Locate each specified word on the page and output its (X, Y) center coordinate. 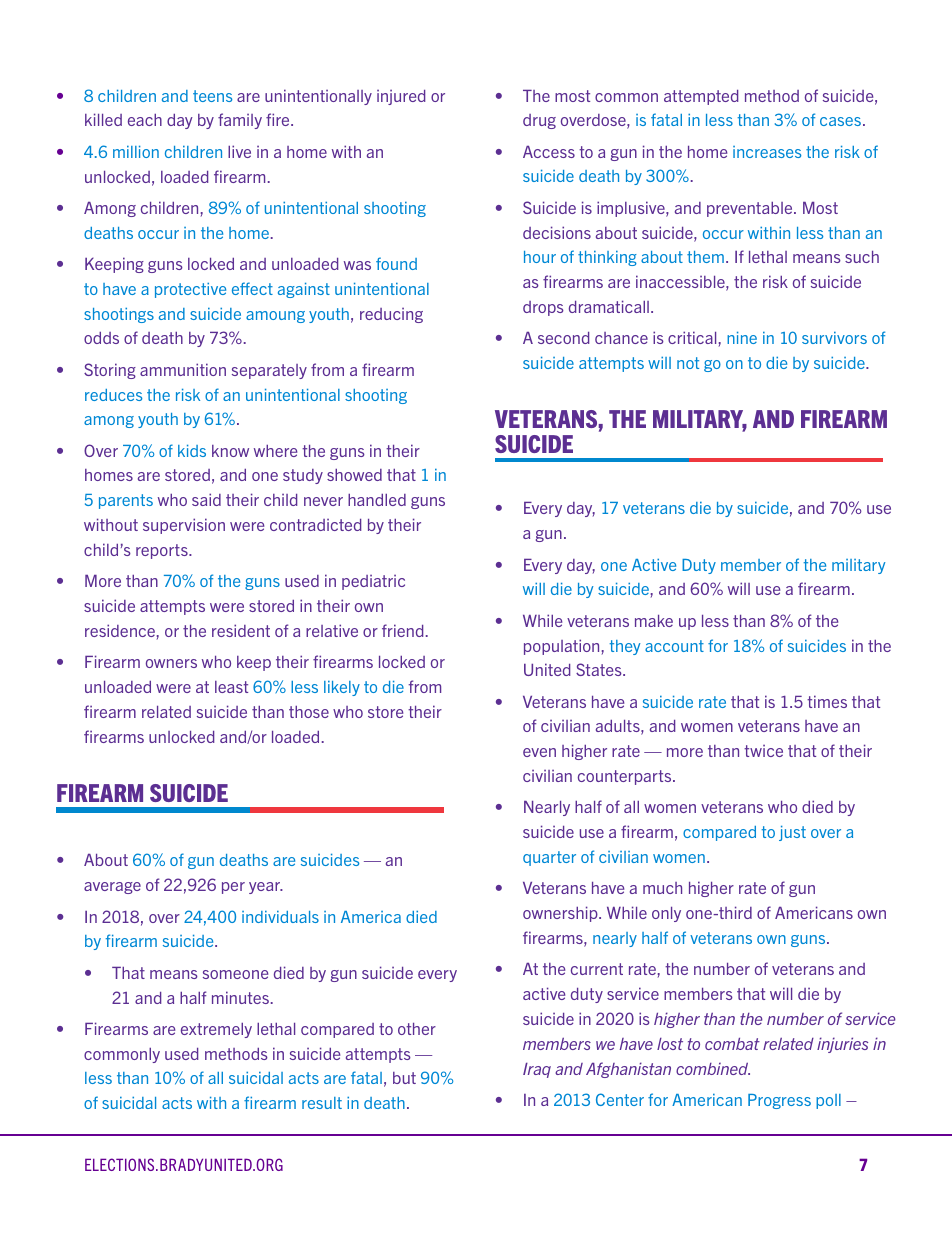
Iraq (537, 1070)
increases (767, 152)
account (674, 646)
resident (241, 630)
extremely (216, 1030)
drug (539, 121)
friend (402, 630)
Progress (779, 1101)
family (240, 121)
